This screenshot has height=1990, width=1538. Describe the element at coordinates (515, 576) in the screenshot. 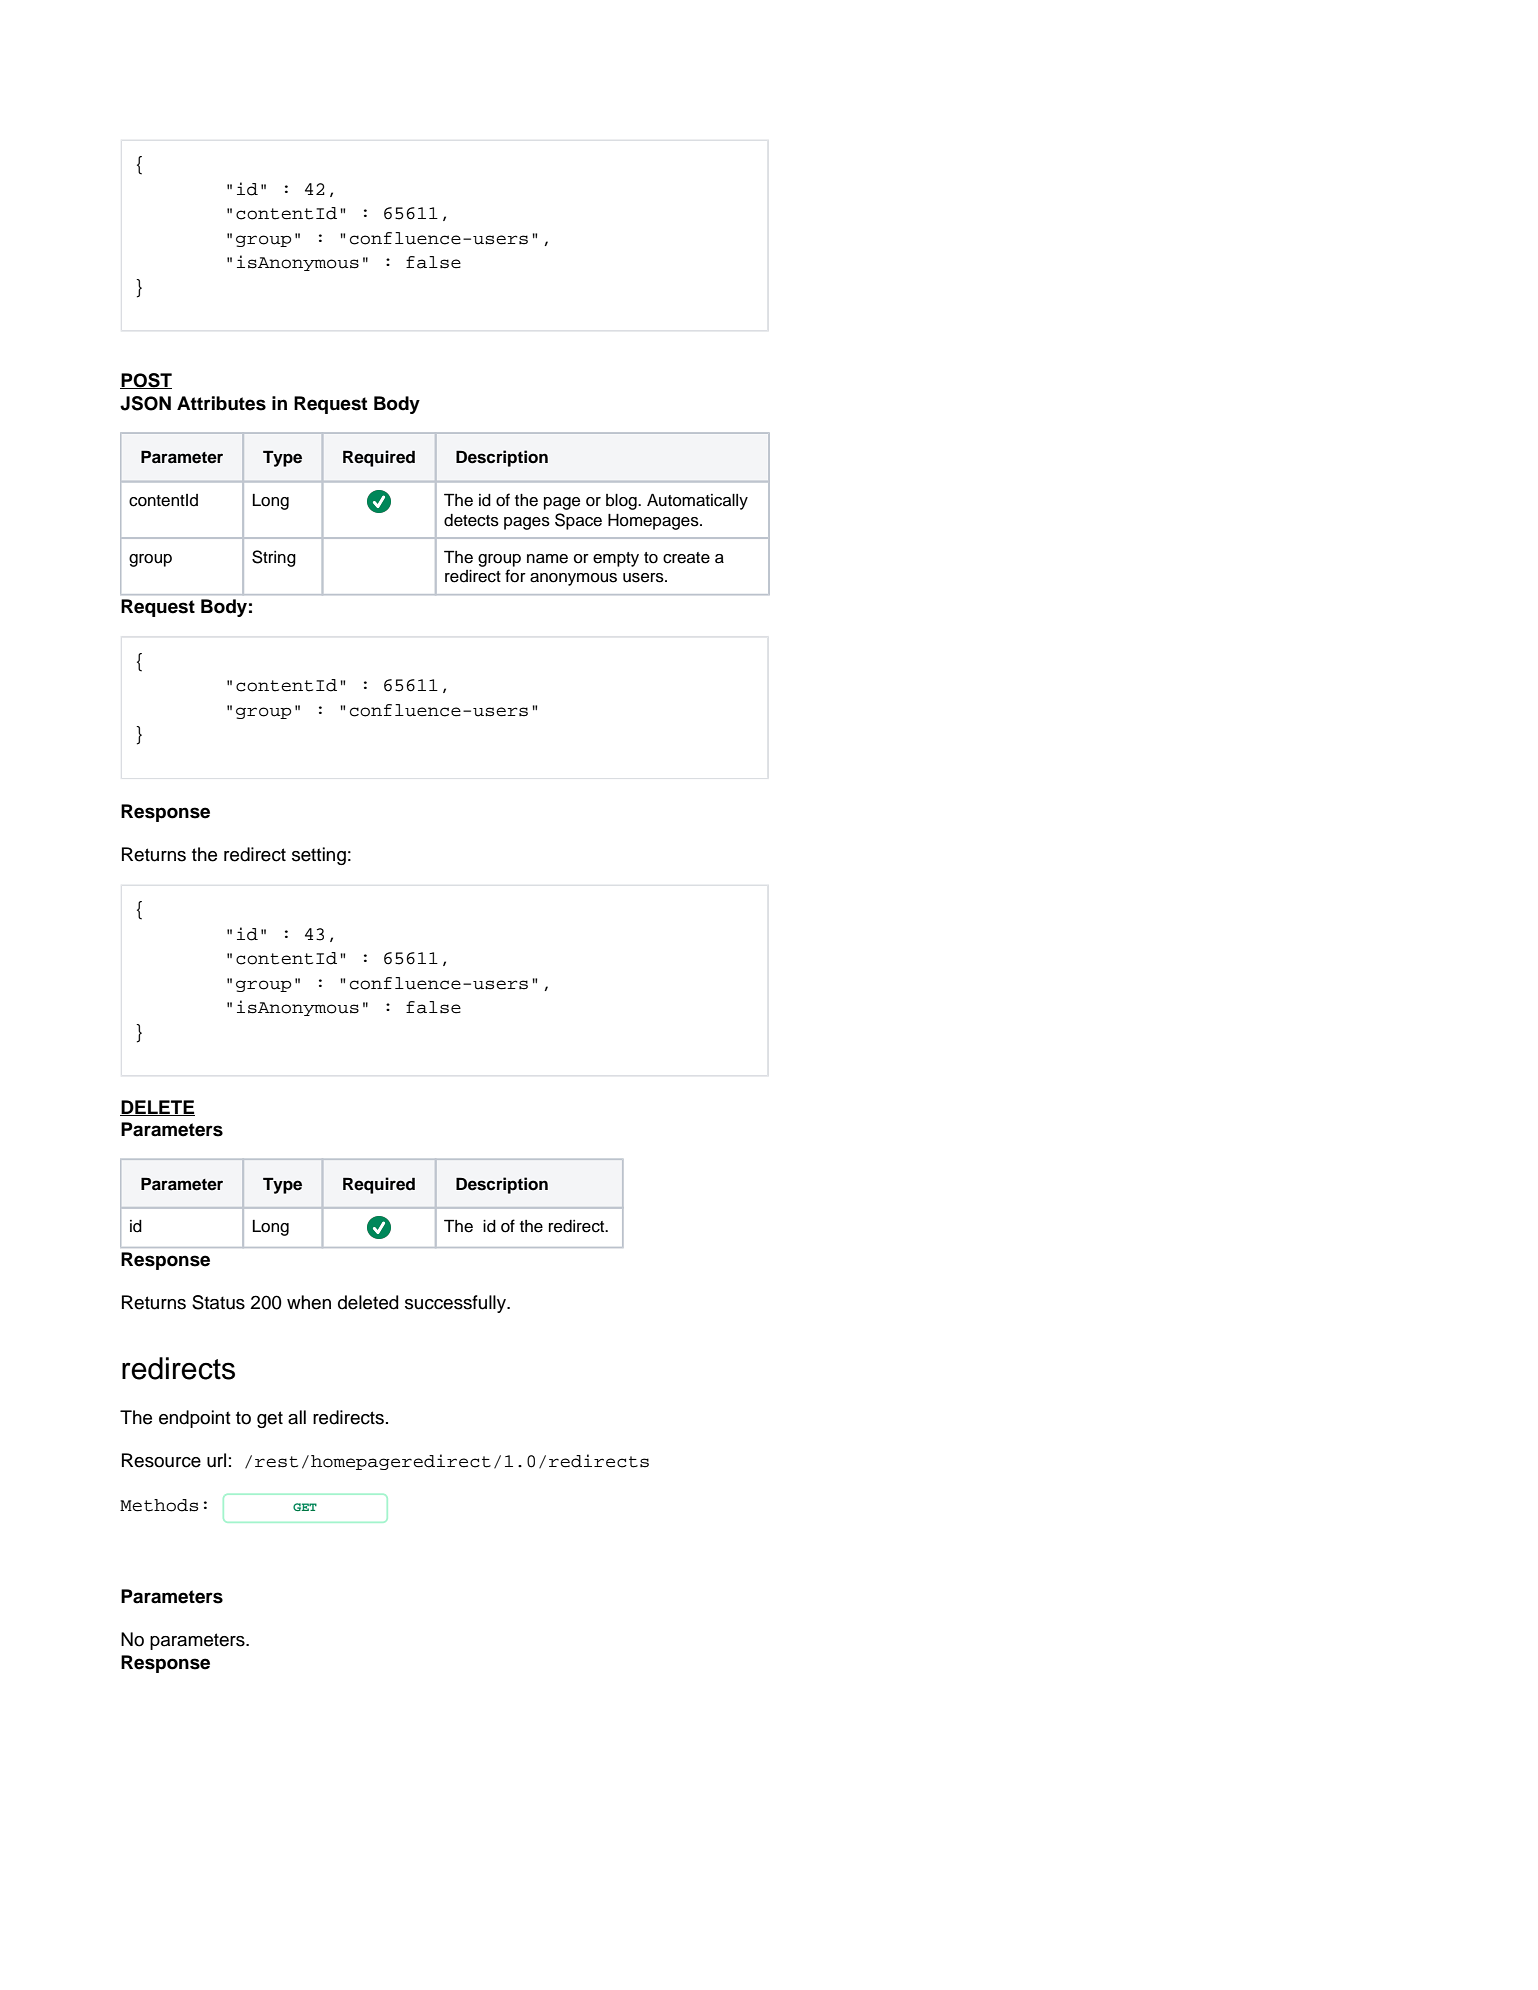

I see `for` at that location.
